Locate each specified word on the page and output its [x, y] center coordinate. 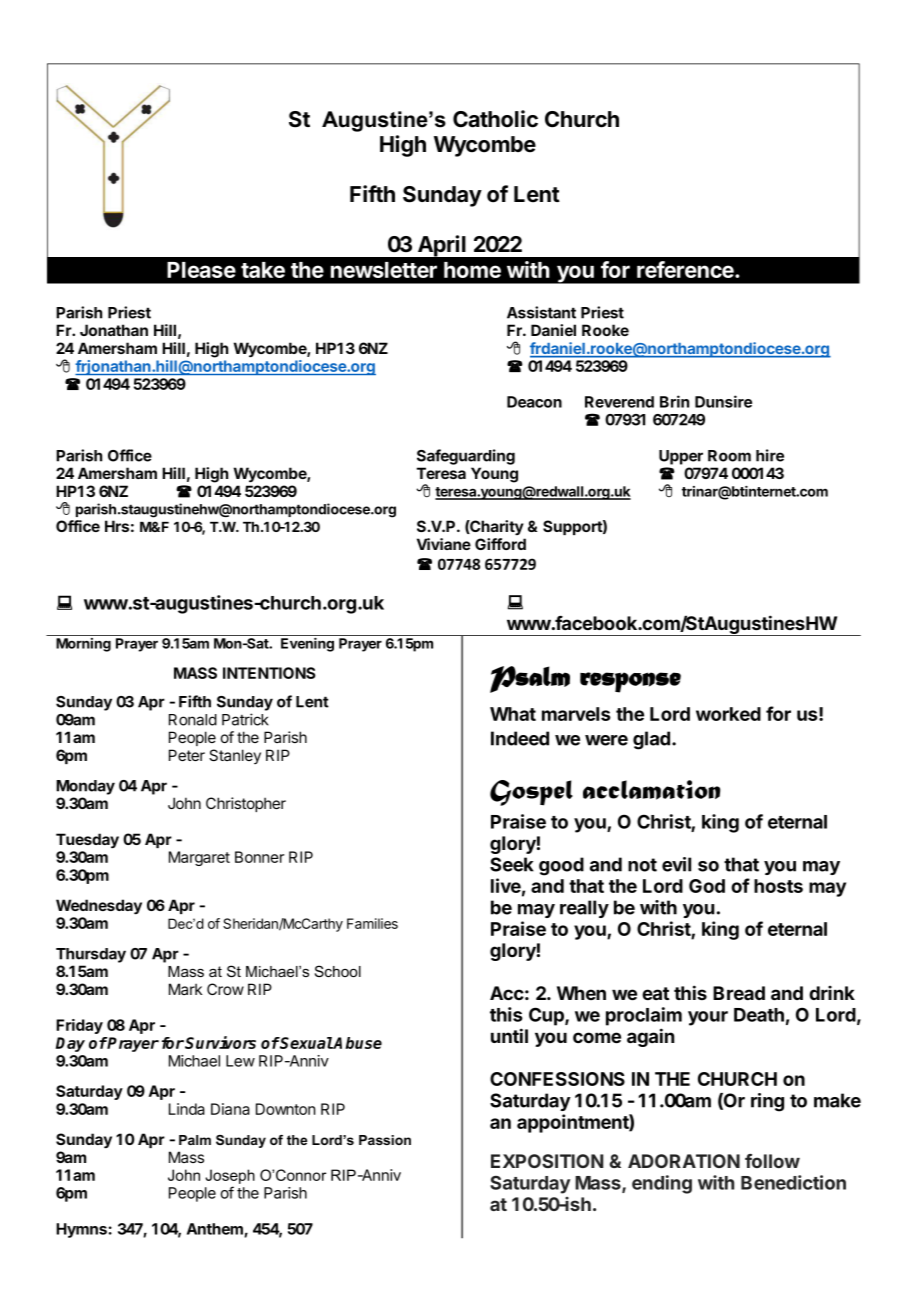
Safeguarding [466, 457]
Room [729, 456]
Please [201, 270]
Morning [83, 645]
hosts [778, 886]
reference [686, 269]
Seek [512, 864]
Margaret [199, 858]
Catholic [495, 119]
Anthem [216, 1230]
